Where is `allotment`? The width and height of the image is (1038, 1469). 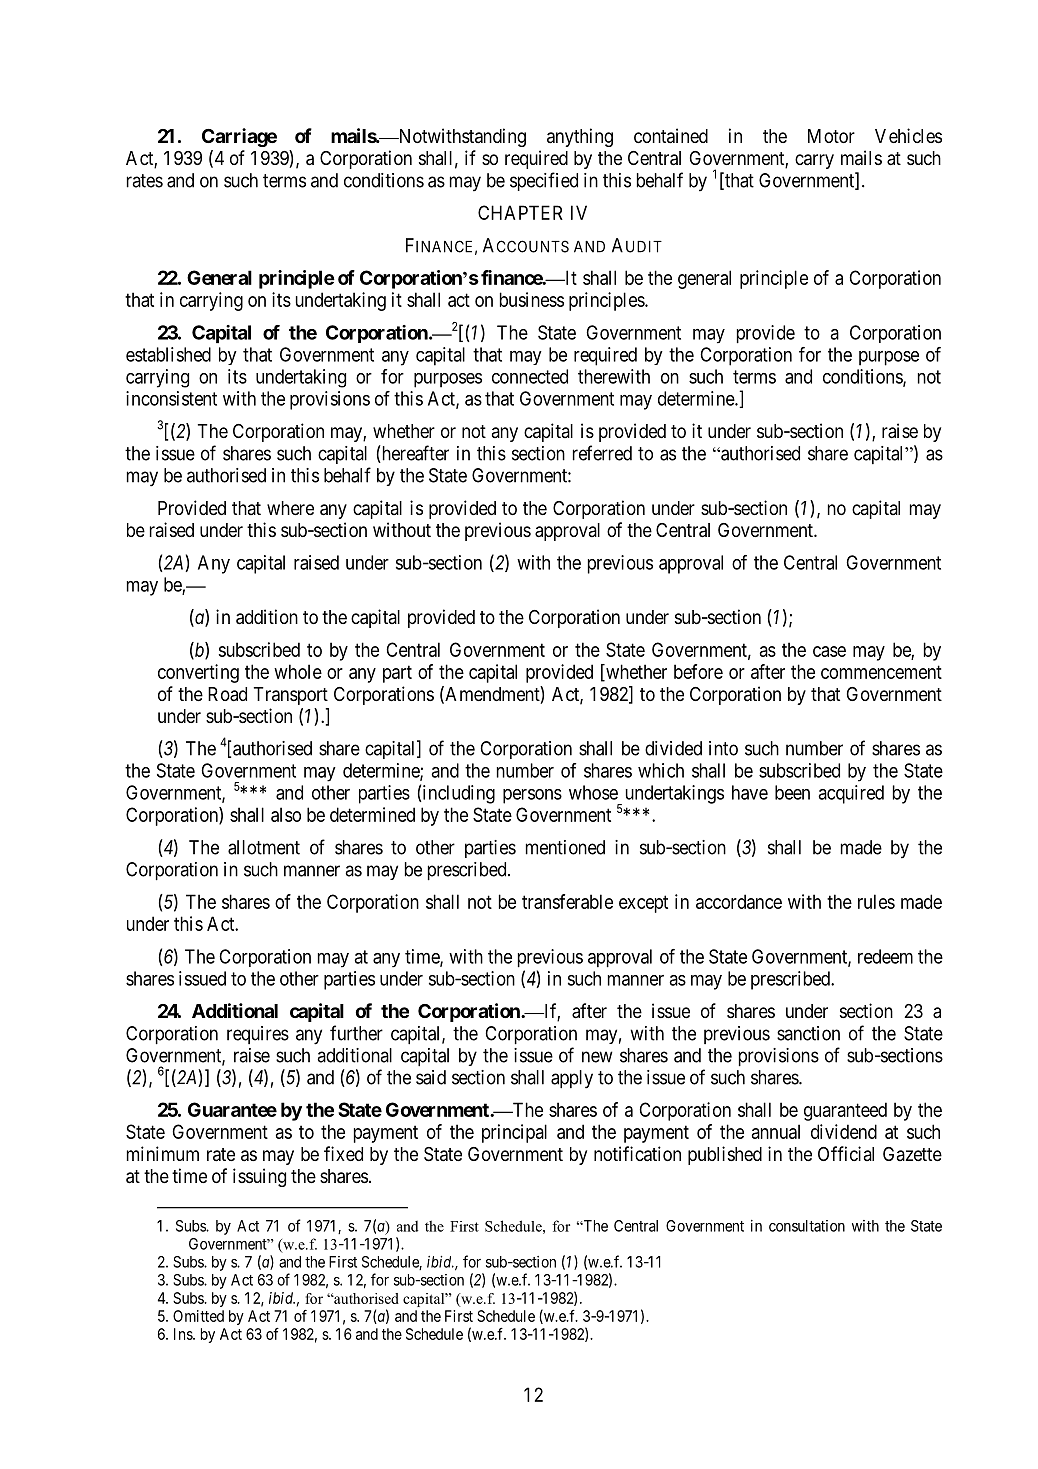
allotment is located at coordinates (264, 847).
